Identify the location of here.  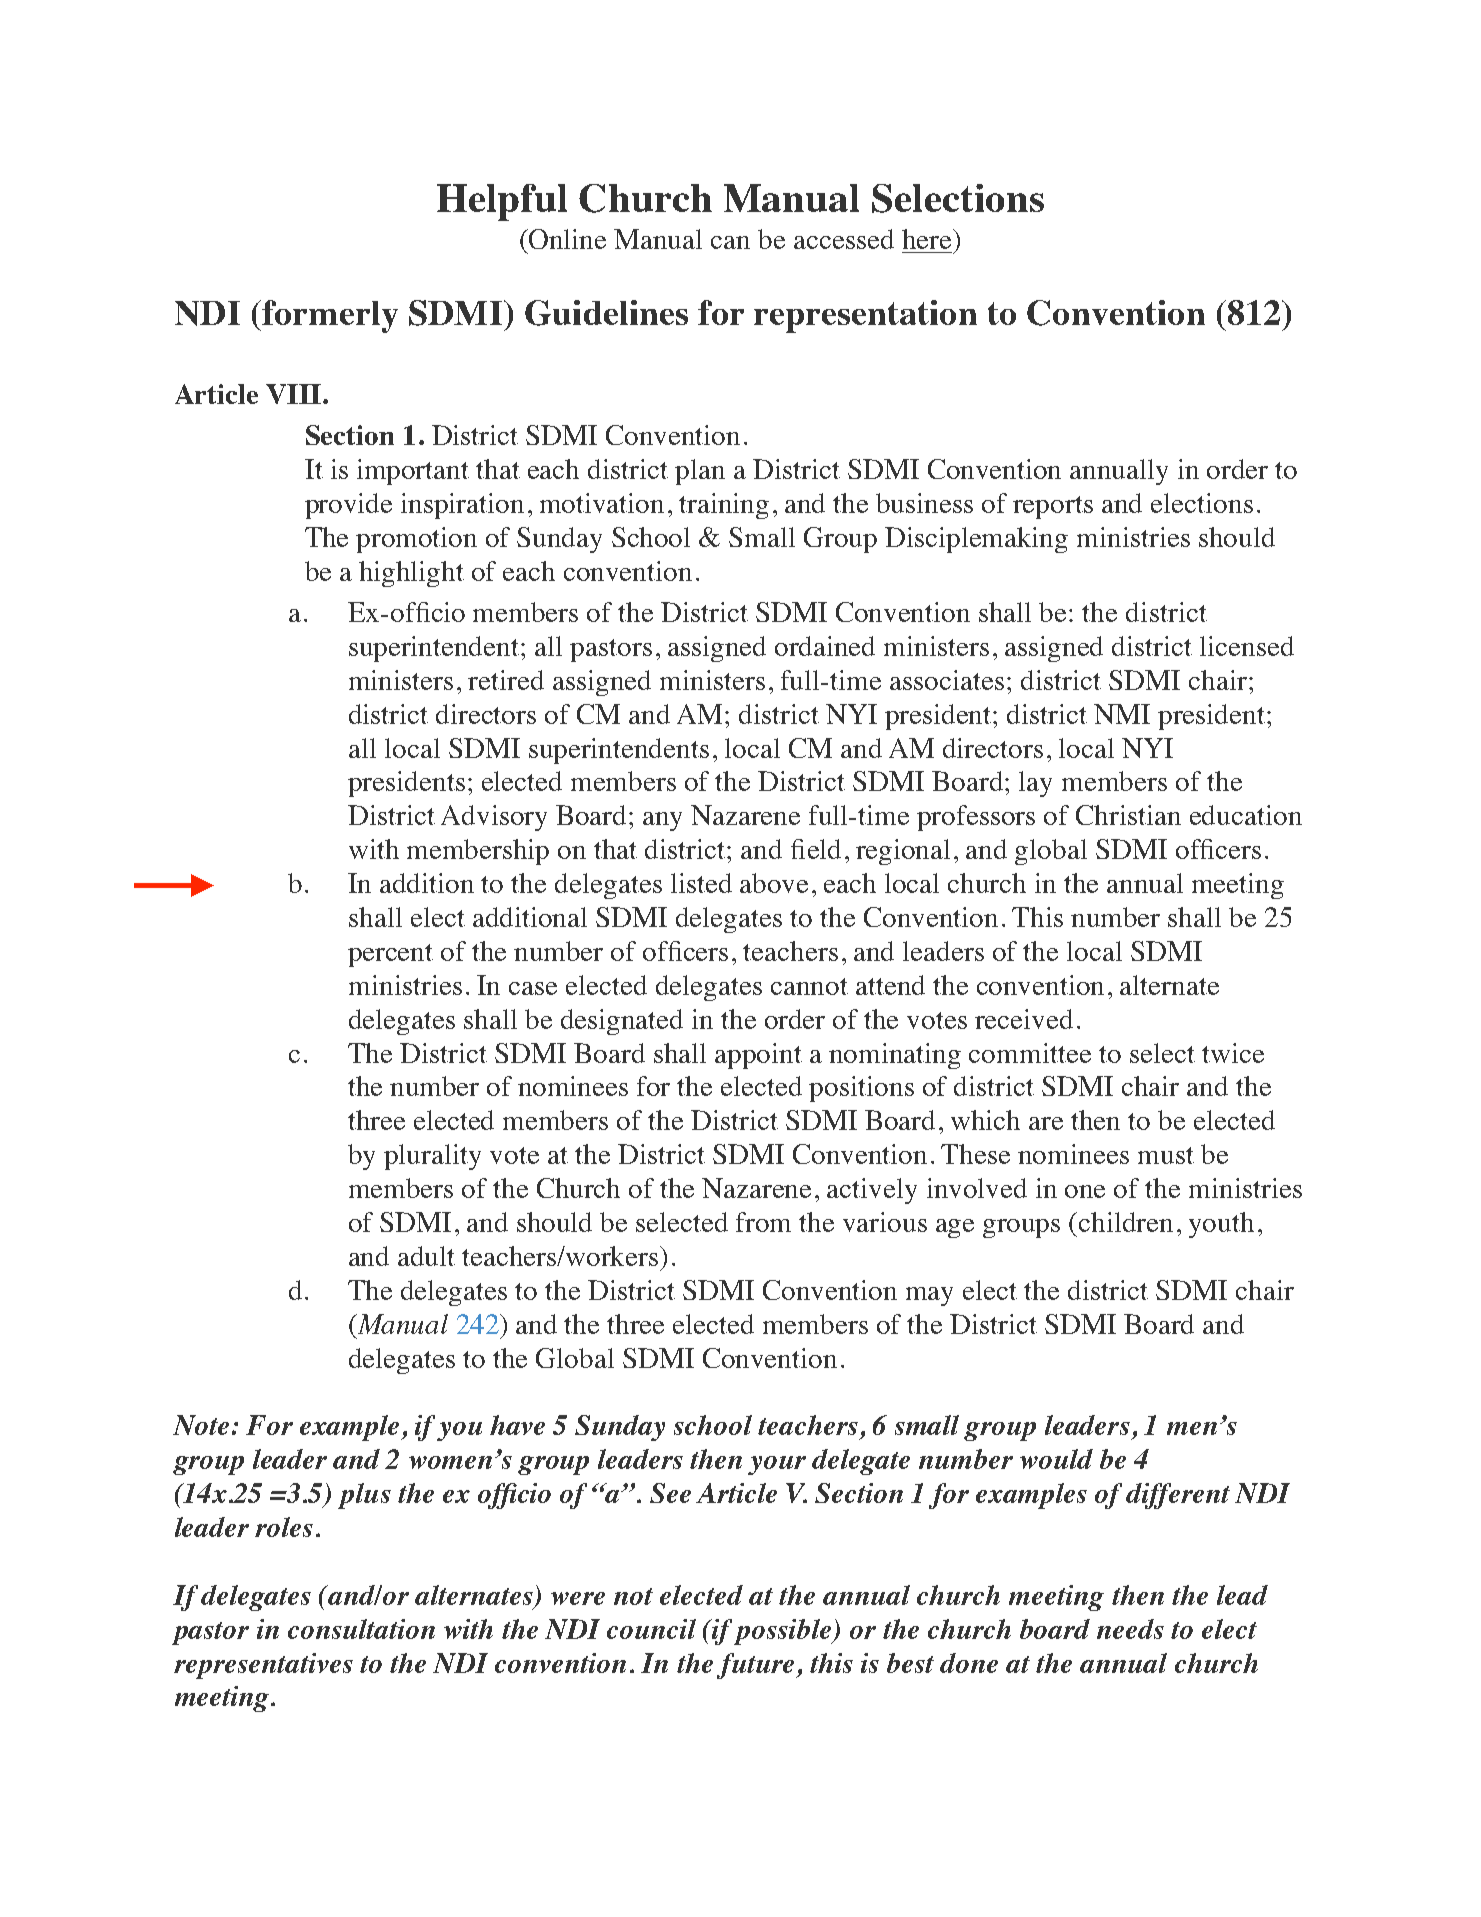
(928, 239).
